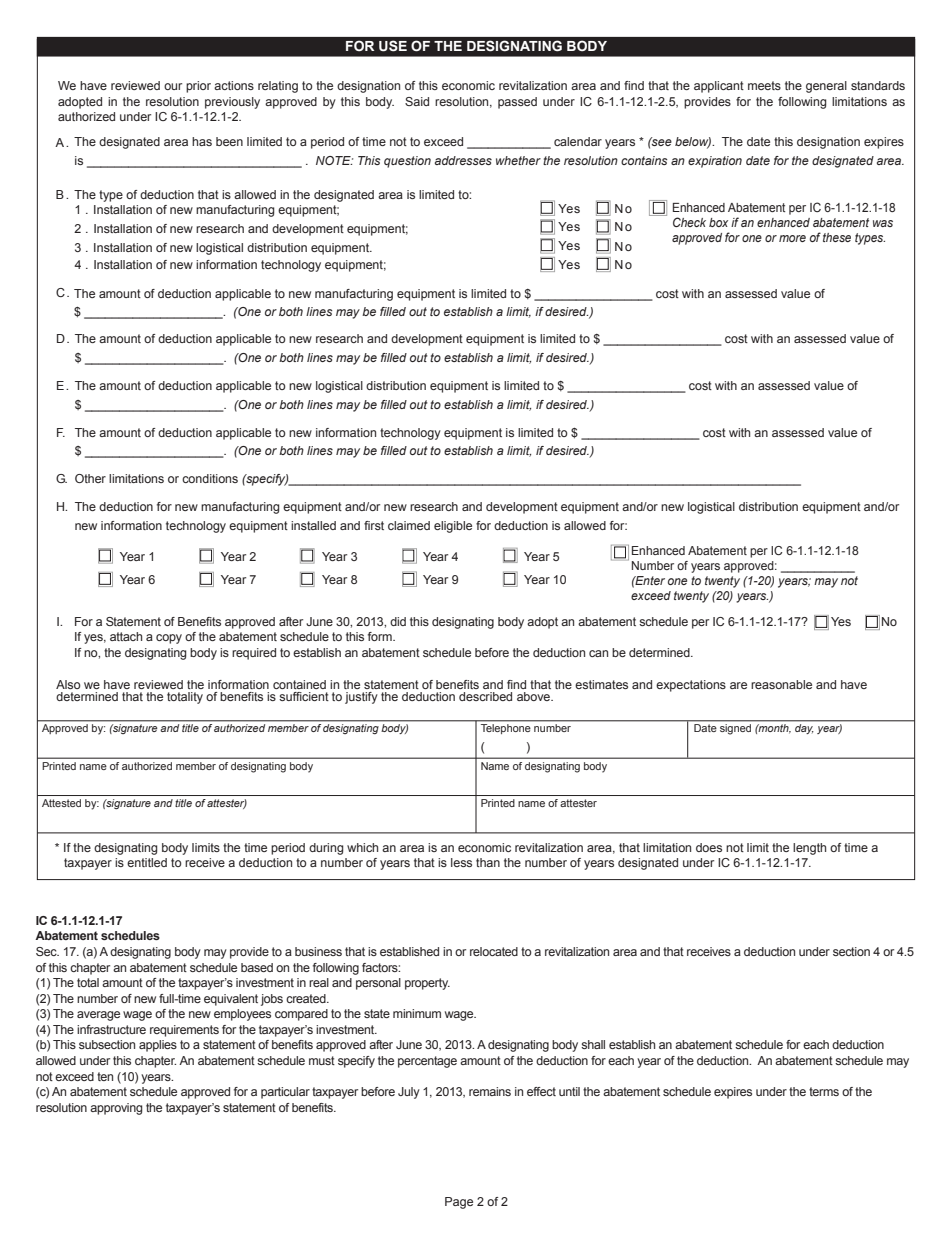 The height and width of the screenshot is (1233, 952). Describe the element at coordinates (764, 85) in the screenshot. I see `meets` at that location.
